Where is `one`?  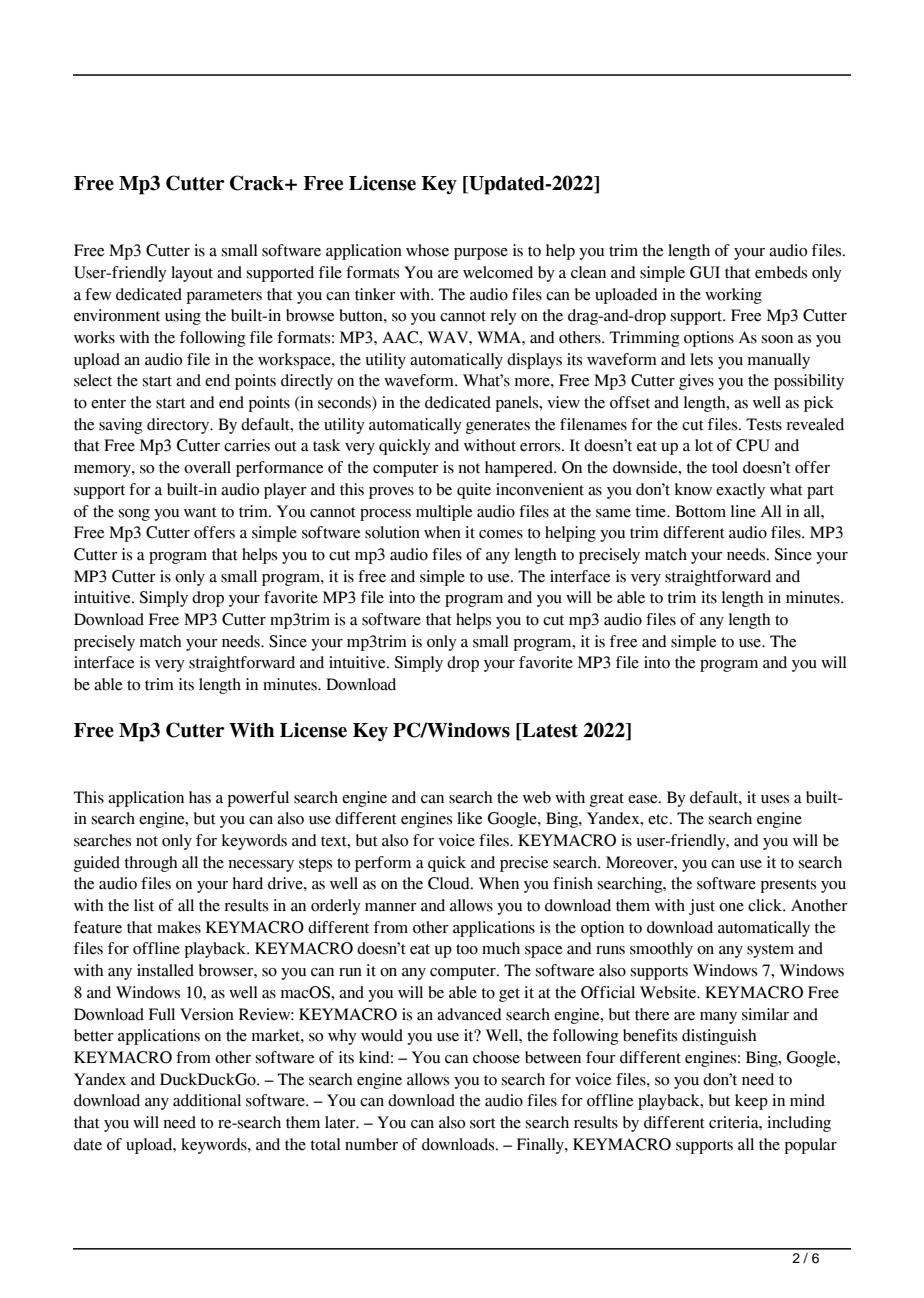
one is located at coordinates (731, 907).
